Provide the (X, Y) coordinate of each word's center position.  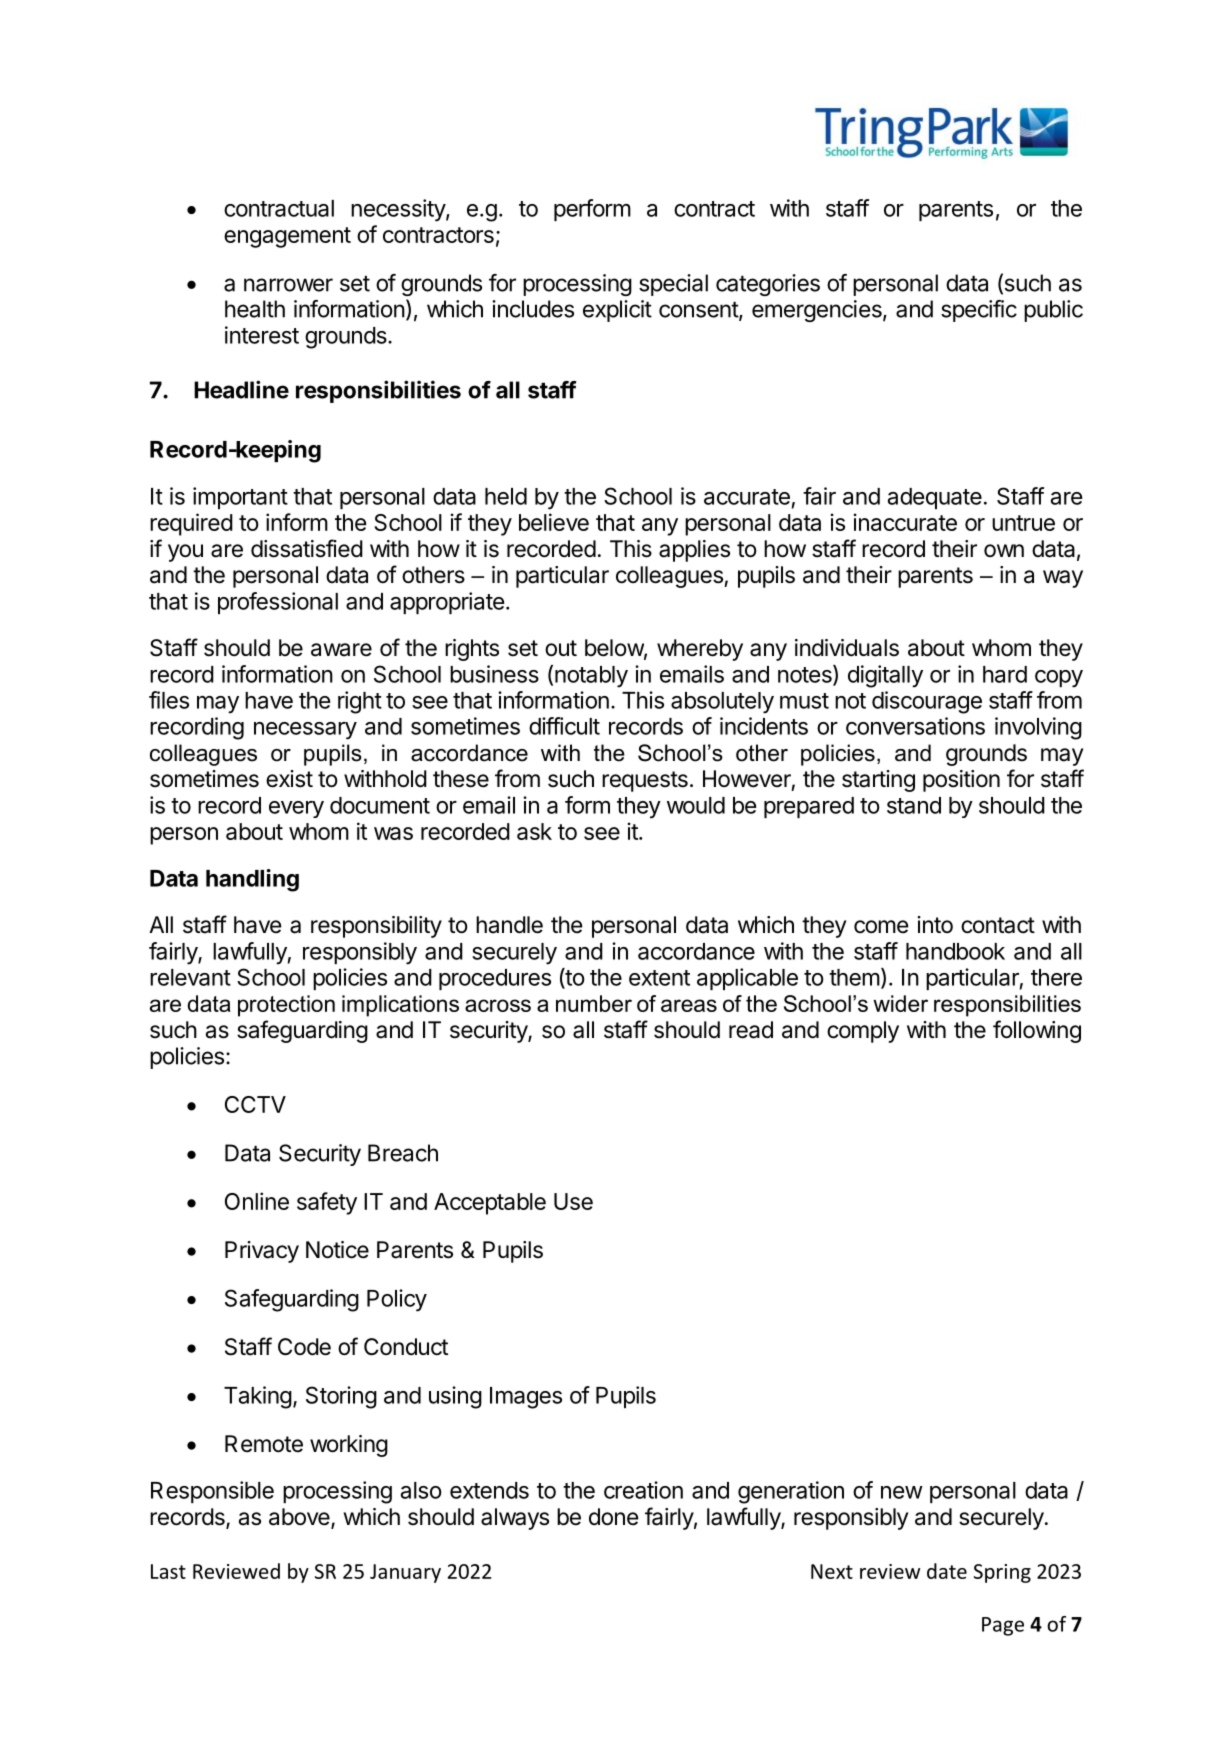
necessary (305, 731)
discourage (927, 702)
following (1037, 1031)
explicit (617, 311)
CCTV (255, 1104)
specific (979, 311)
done (613, 1517)
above (300, 1518)
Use (573, 1201)
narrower (288, 285)
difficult (564, 726)
